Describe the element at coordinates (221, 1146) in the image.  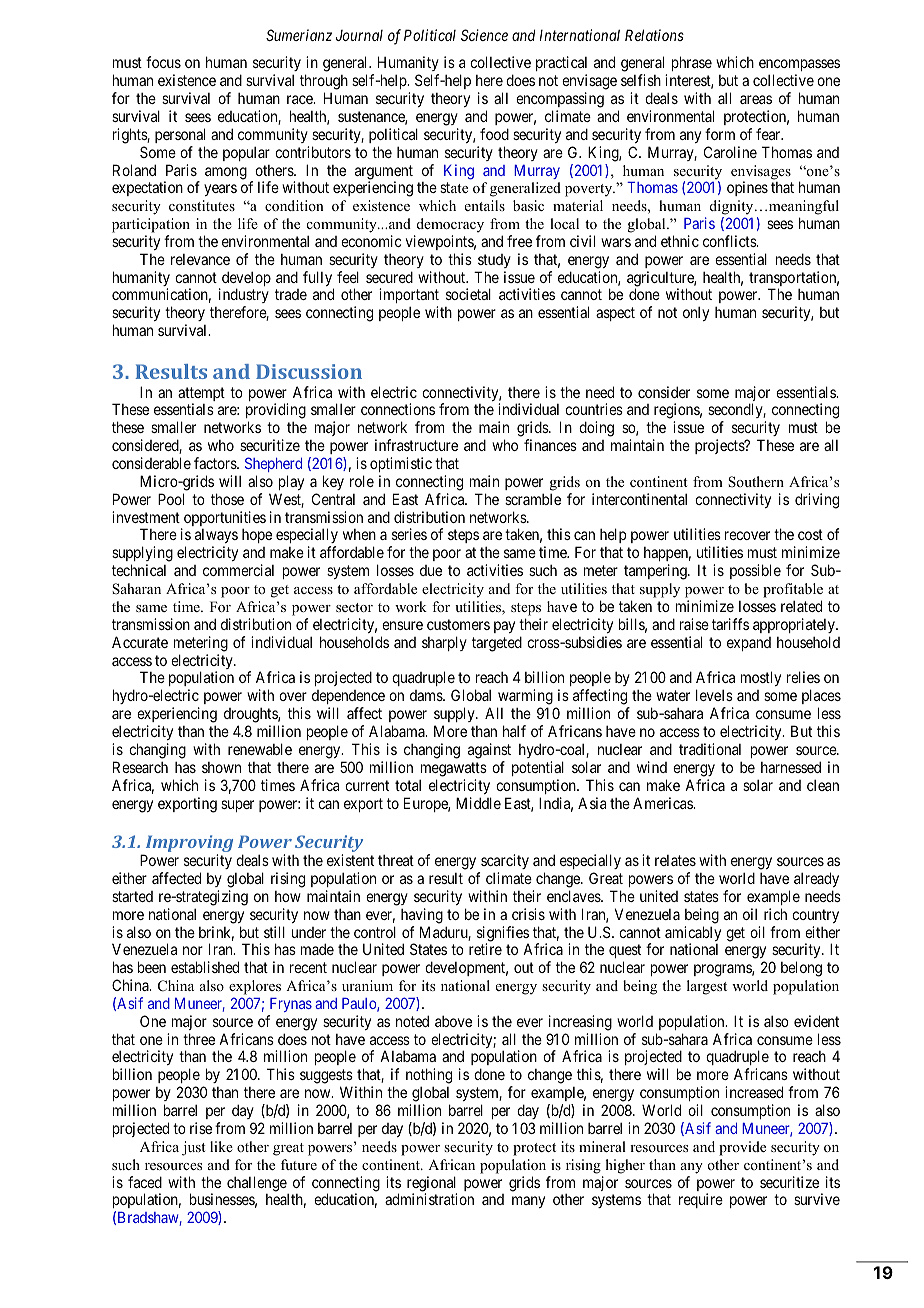
I see `like` at that location.
